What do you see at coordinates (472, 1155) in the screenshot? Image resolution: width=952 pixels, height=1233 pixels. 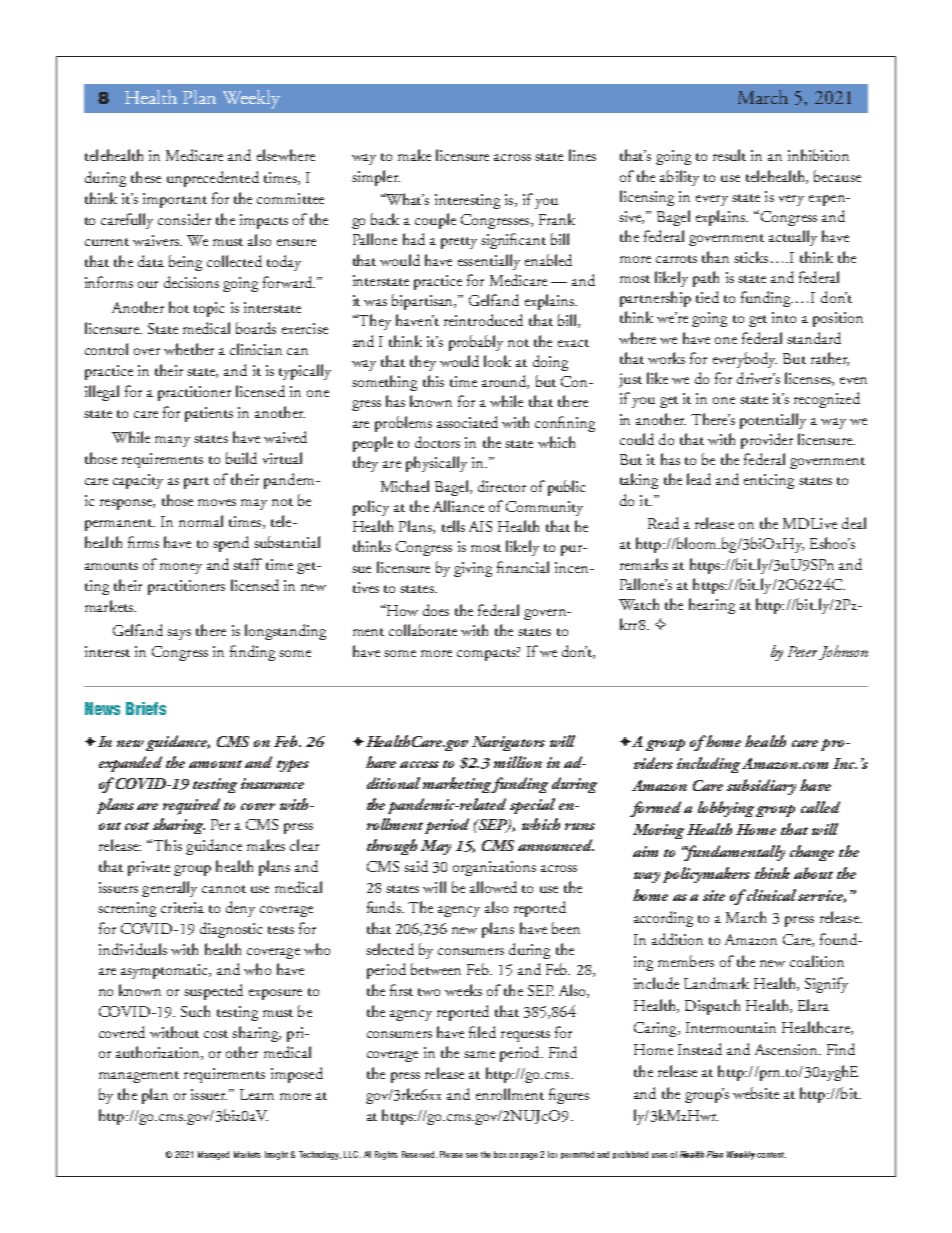 I see `see` at bounding box center [472, 1155].
